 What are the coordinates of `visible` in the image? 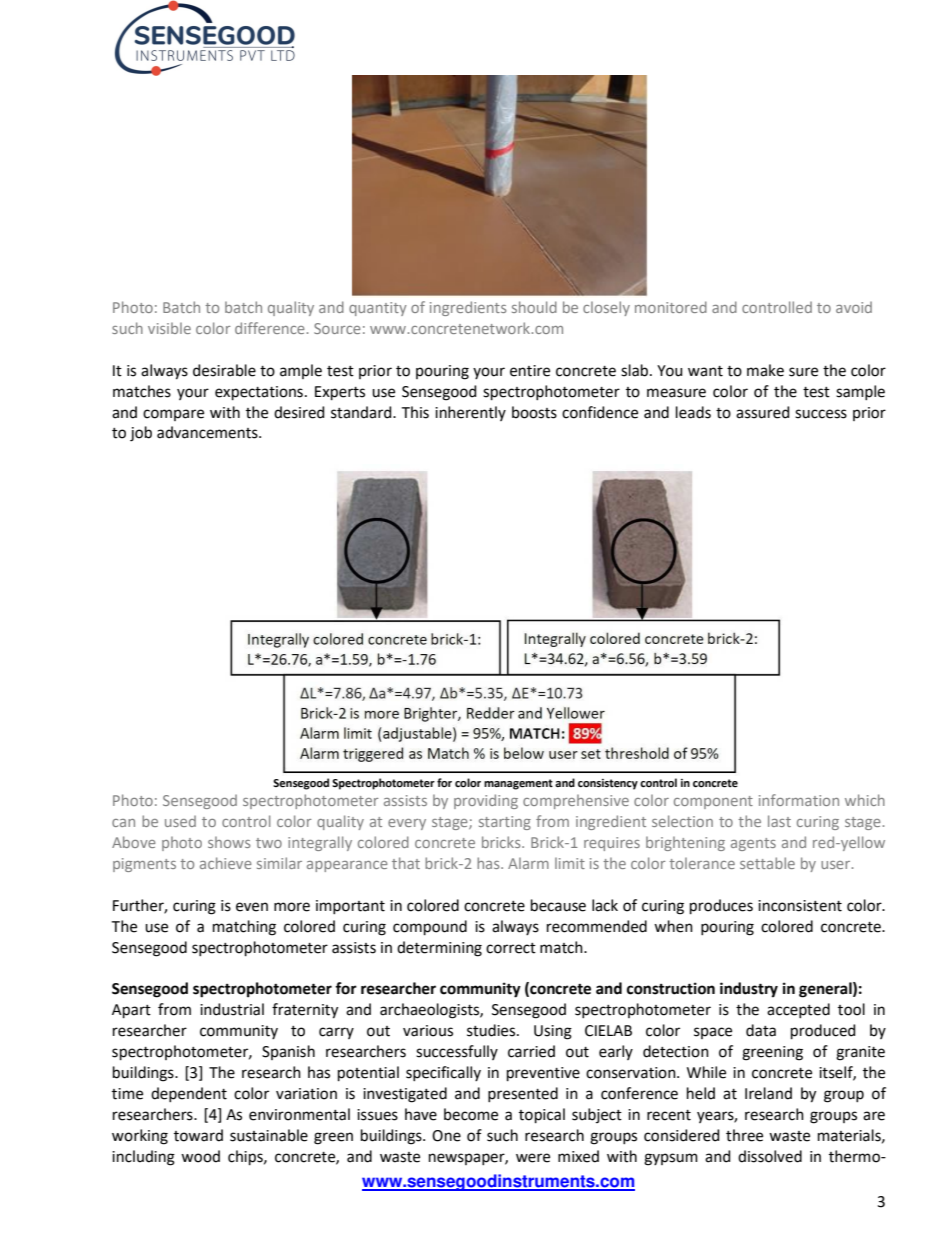 It's located at (169, 328).
